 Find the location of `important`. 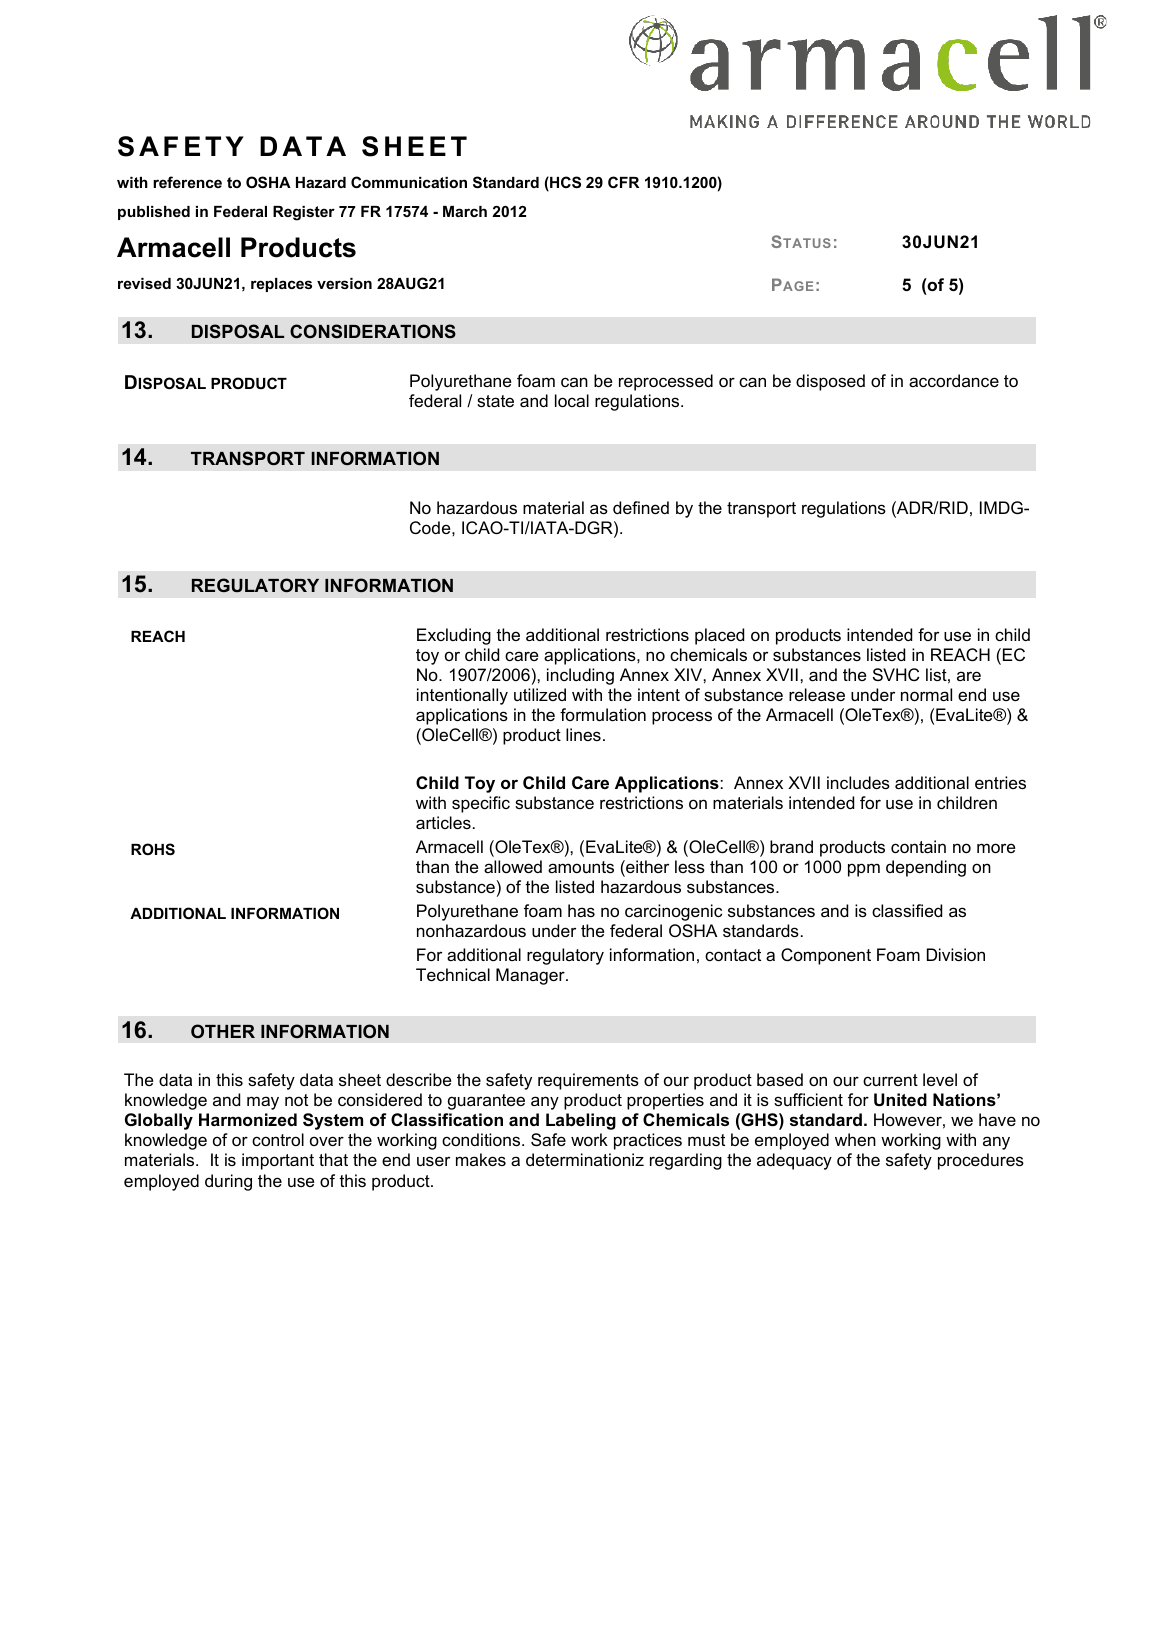

important is located at coordinates (278, 1161).
